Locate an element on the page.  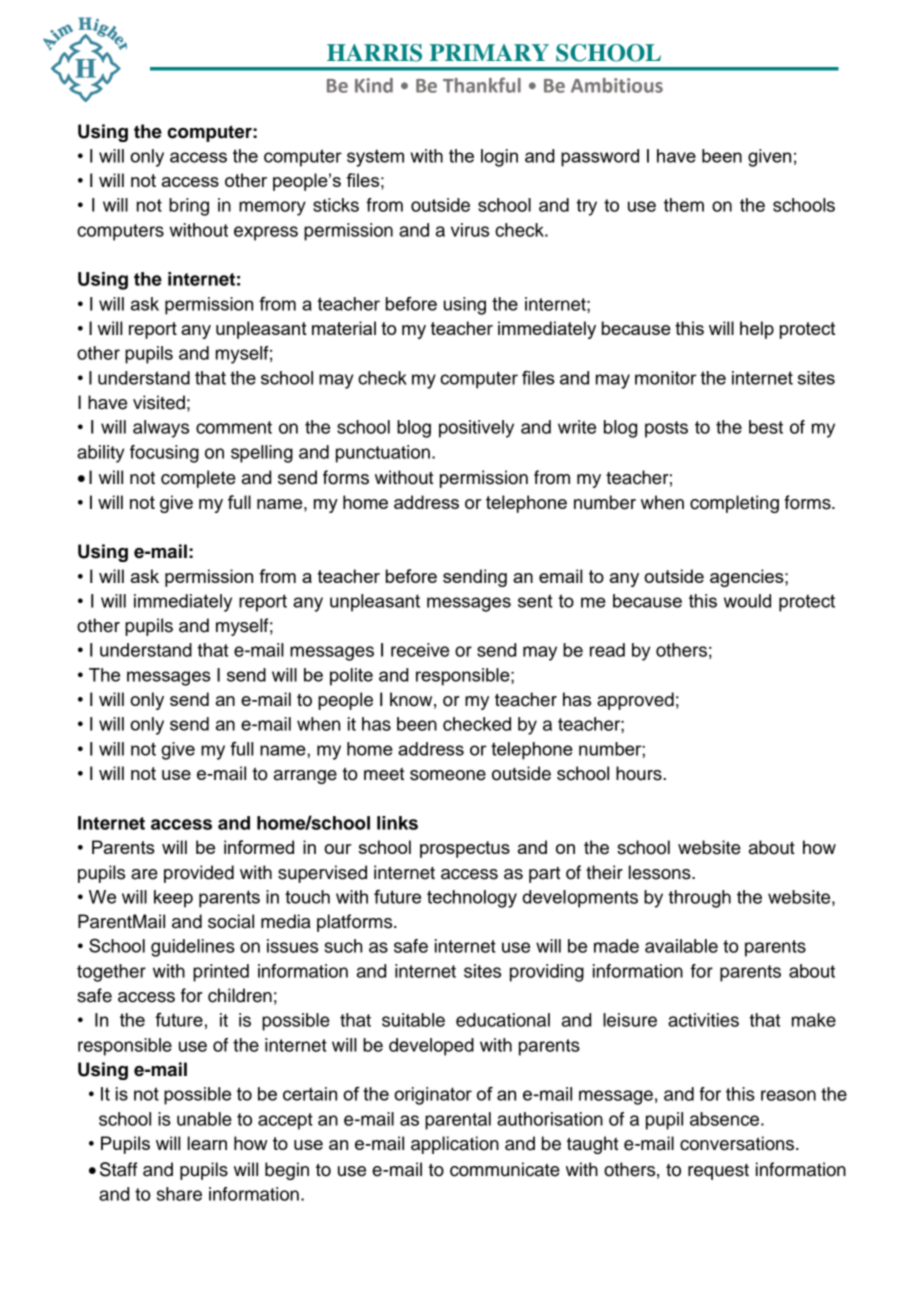
bring is located at coordinates (189, 207).
